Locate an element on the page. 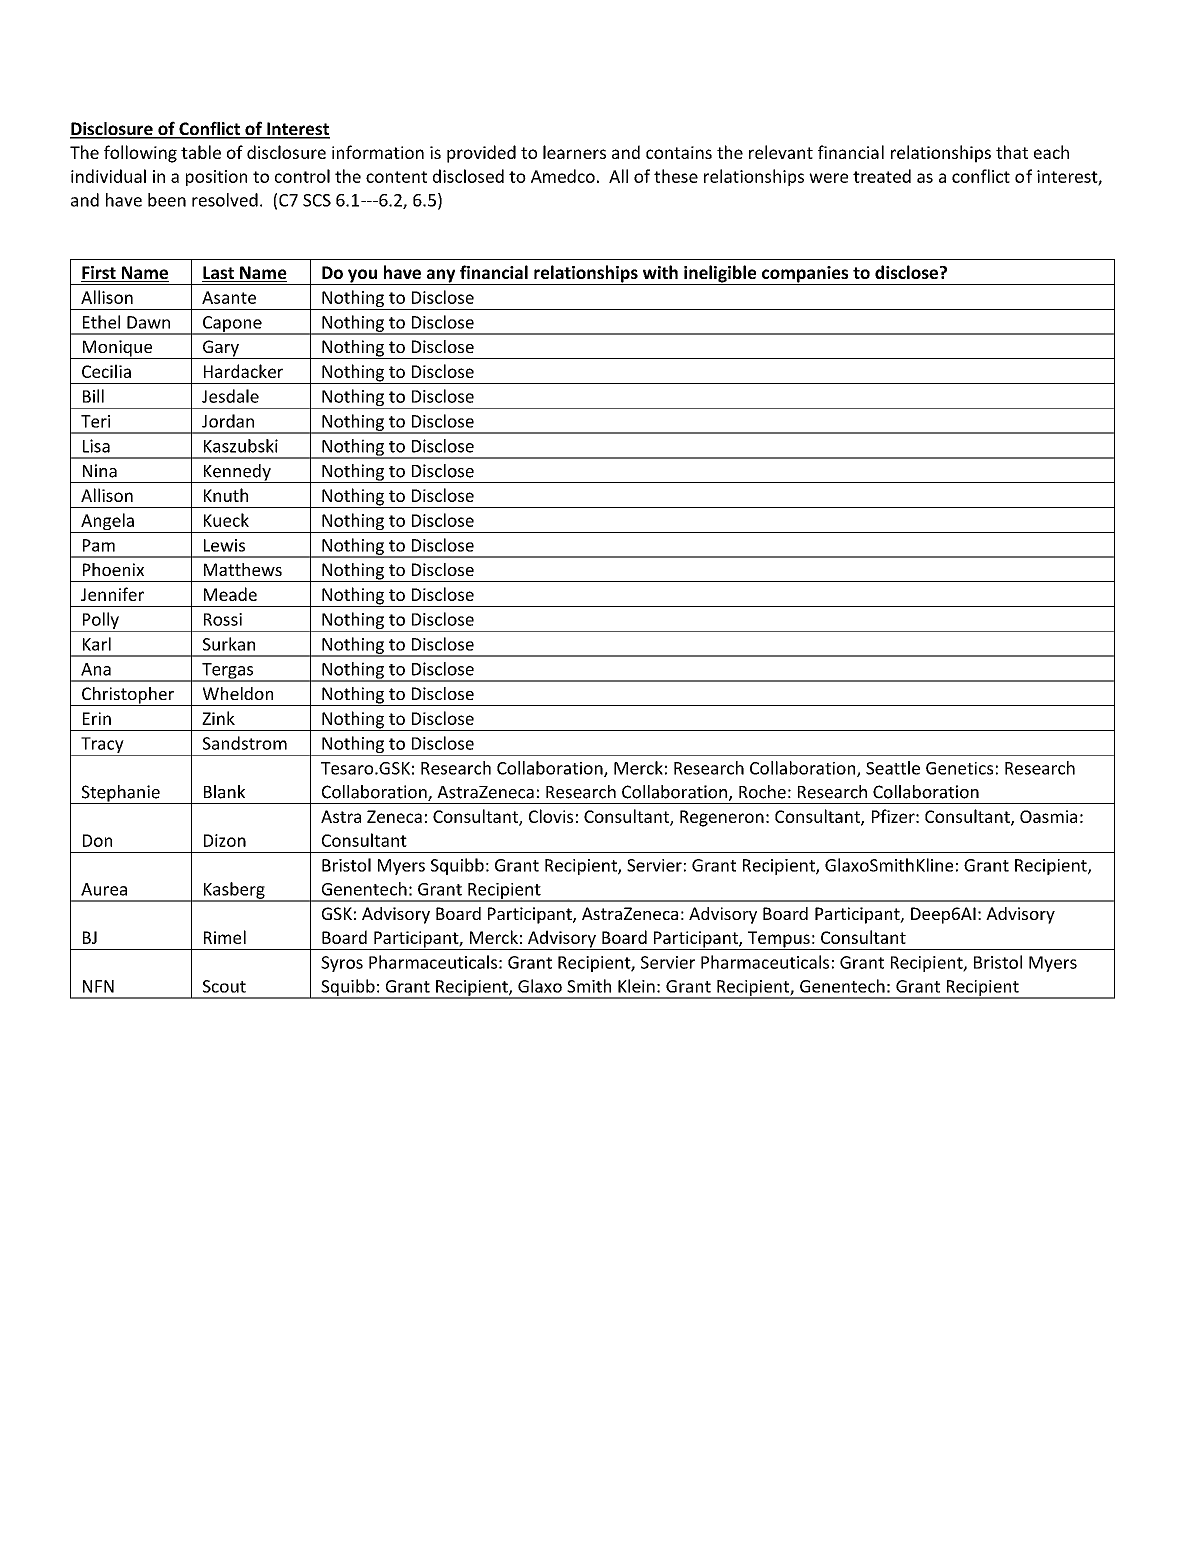  Klein is located at coordinates (636, 986).
